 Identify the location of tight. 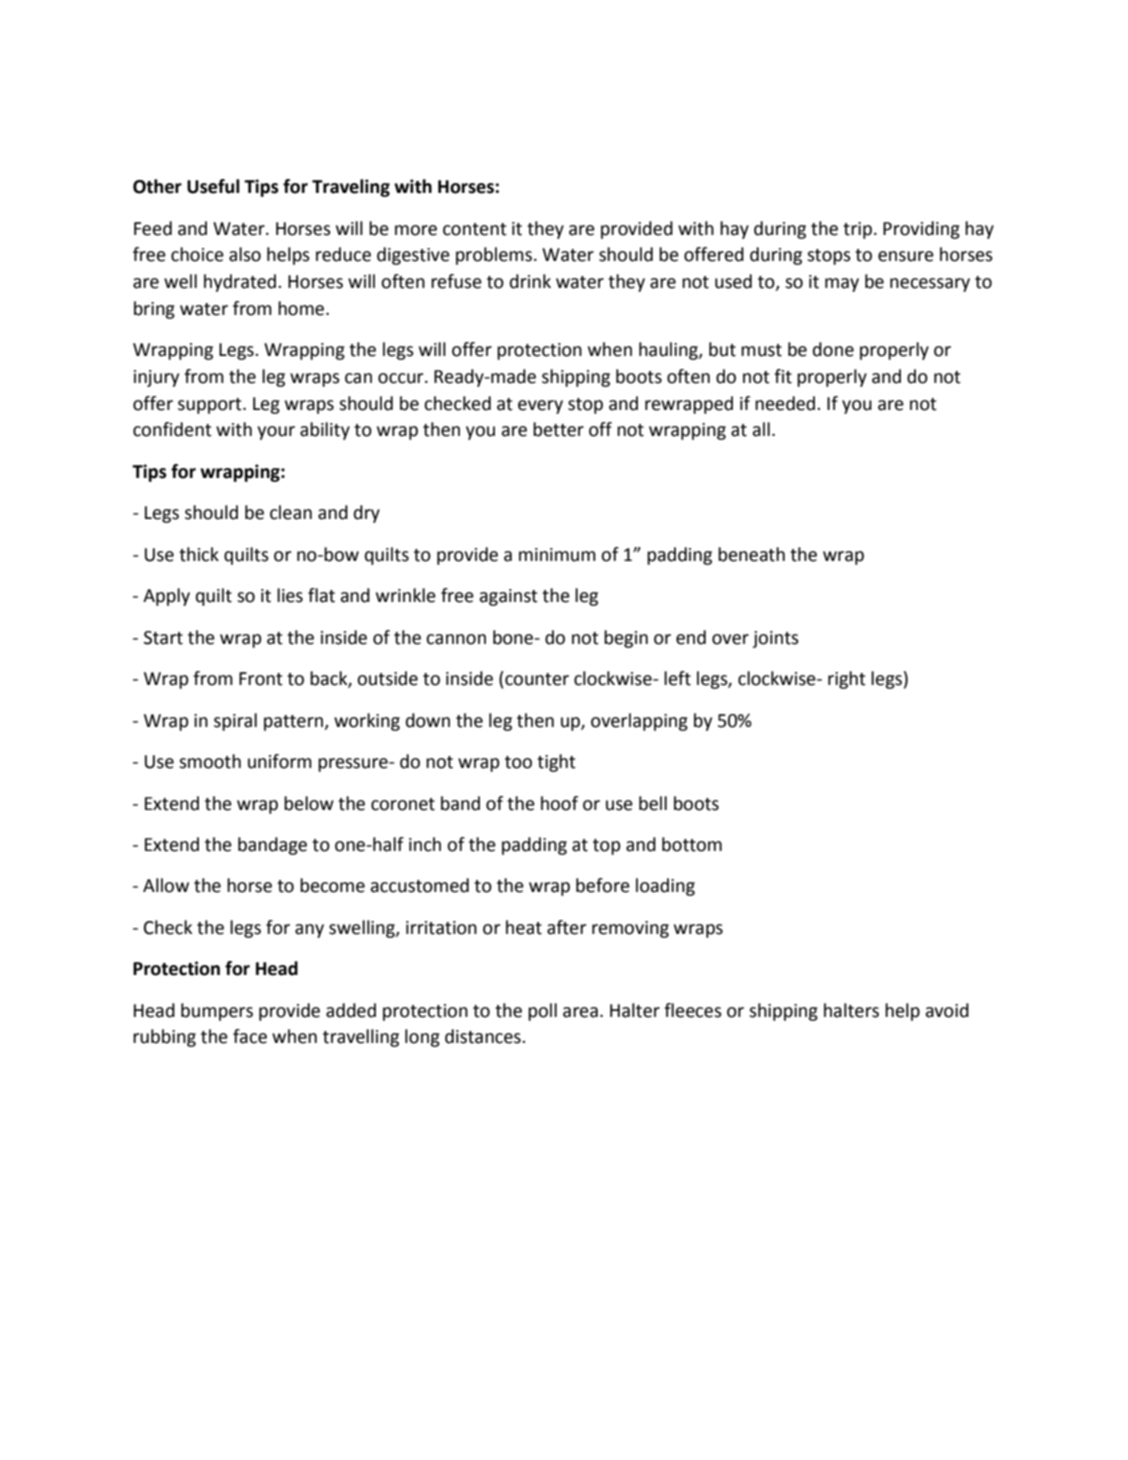
(556, 763).
